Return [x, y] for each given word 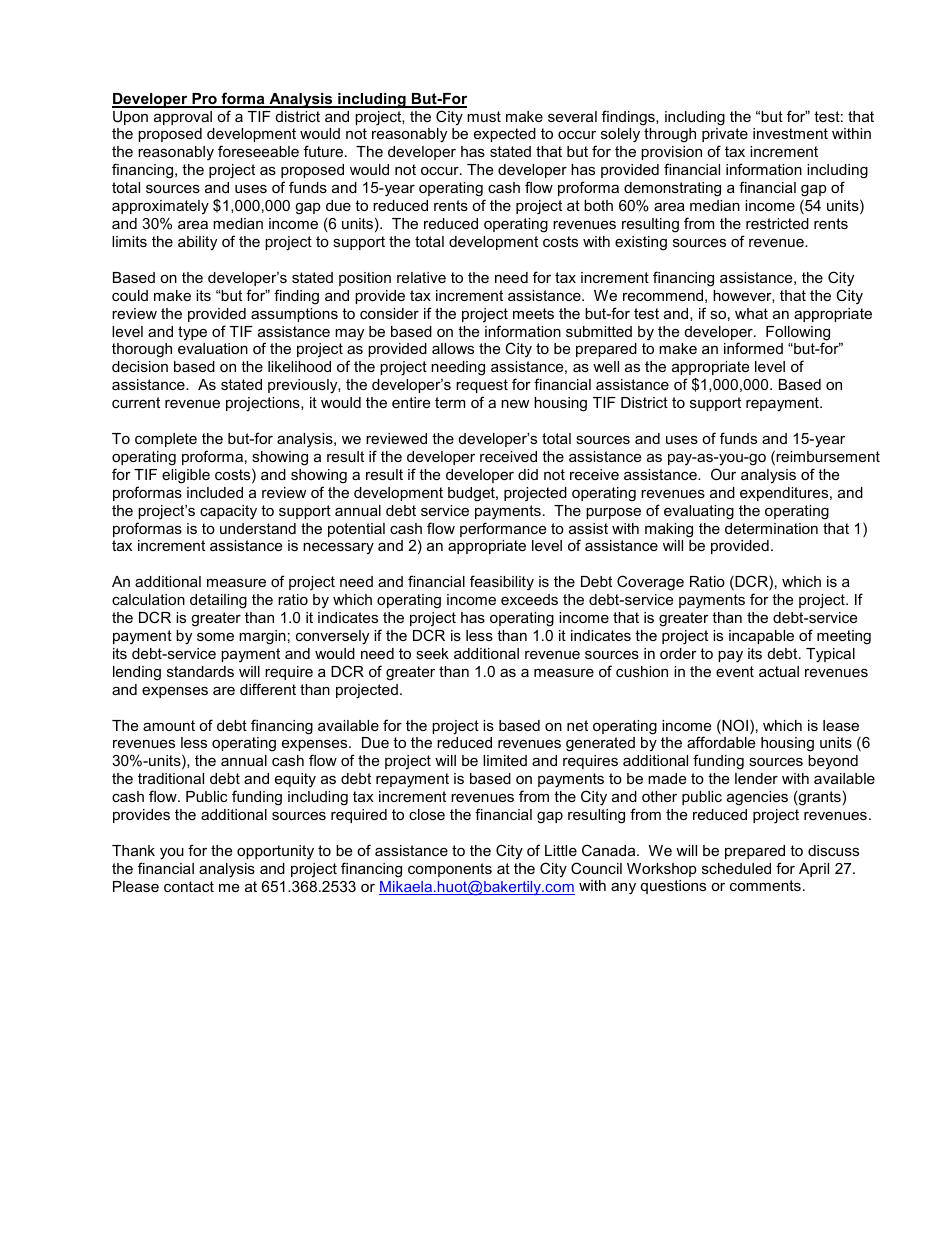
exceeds [529, 599]
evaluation [213, 348]
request [482, 386]
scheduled [736, 868]
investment [790, 133]
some [215, 636]
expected [505, 135]
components [450, 870]
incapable [761, 637]
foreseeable [258, 151]
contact [189, 886]
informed [753, 348]
